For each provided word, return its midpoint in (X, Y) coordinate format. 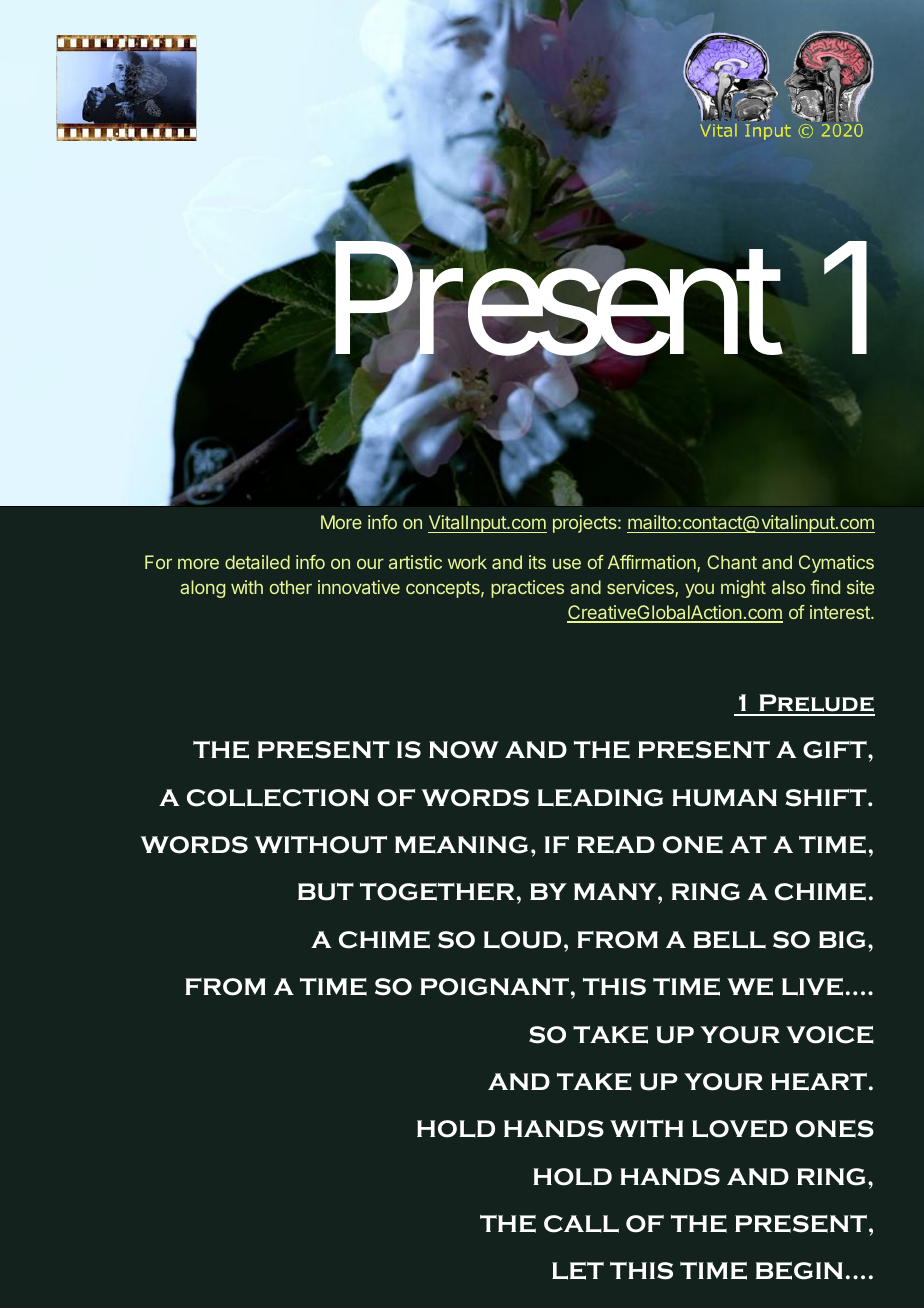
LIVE (812, 987)
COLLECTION (278, 798)
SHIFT (827, 798)
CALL (581, 1224)
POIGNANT (494, 987)
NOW (464, 750)
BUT (326, 892)
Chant (732, 562)
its (537, 562)
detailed (257, 562)
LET (578, 1271)
